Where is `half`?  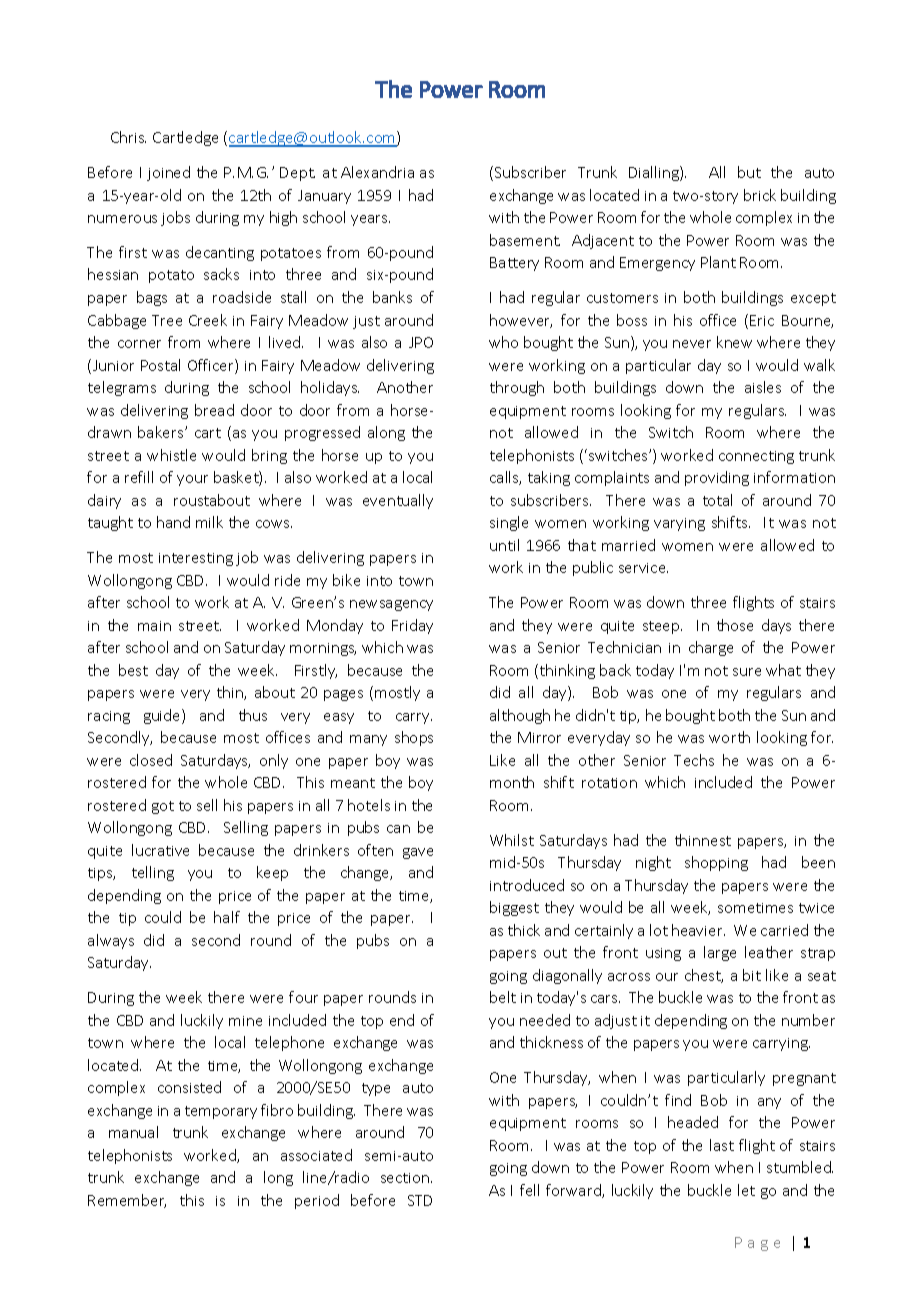 half is located at coordinates (227, 917).
